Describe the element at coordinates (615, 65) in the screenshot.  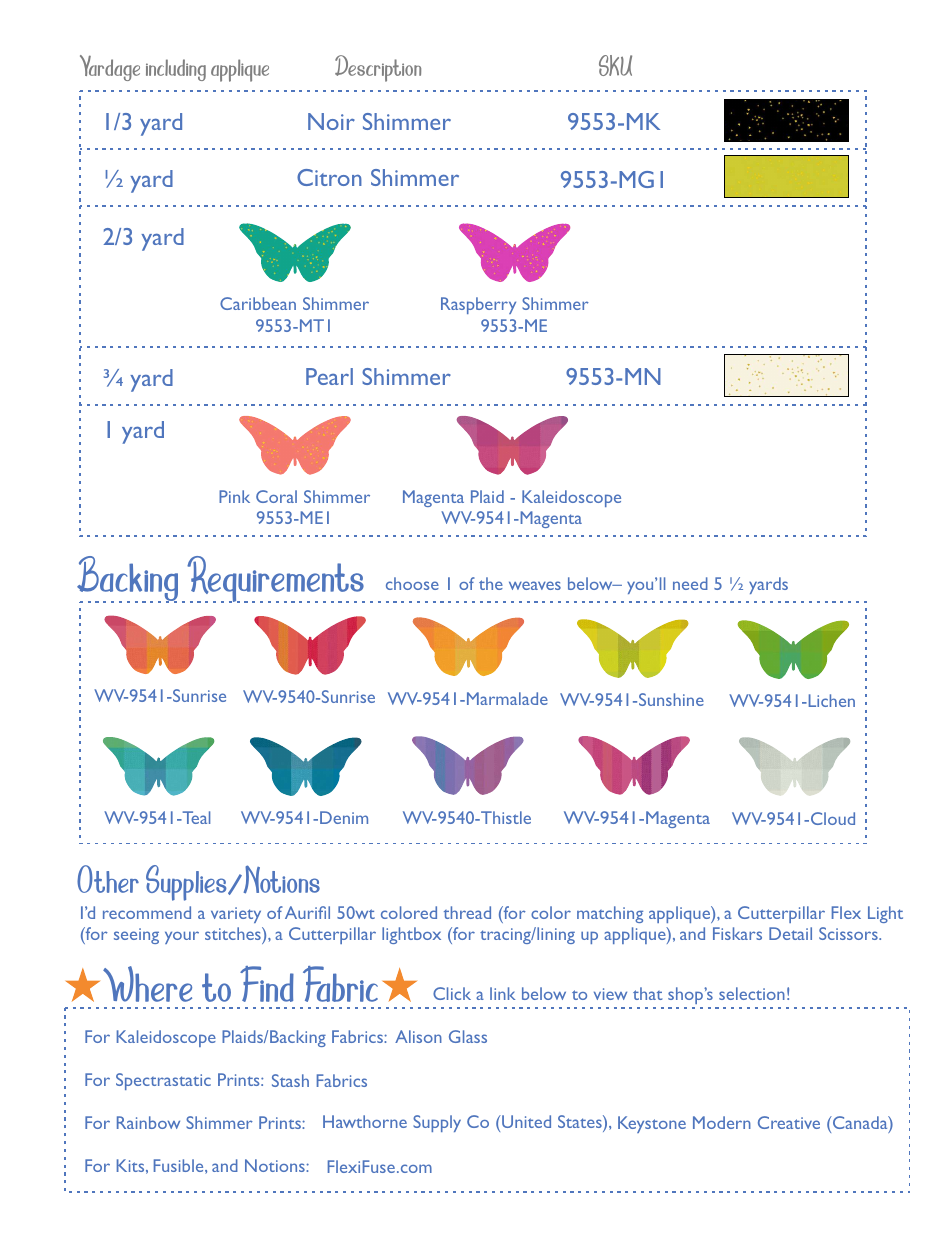
I see `SKU` at that location.
